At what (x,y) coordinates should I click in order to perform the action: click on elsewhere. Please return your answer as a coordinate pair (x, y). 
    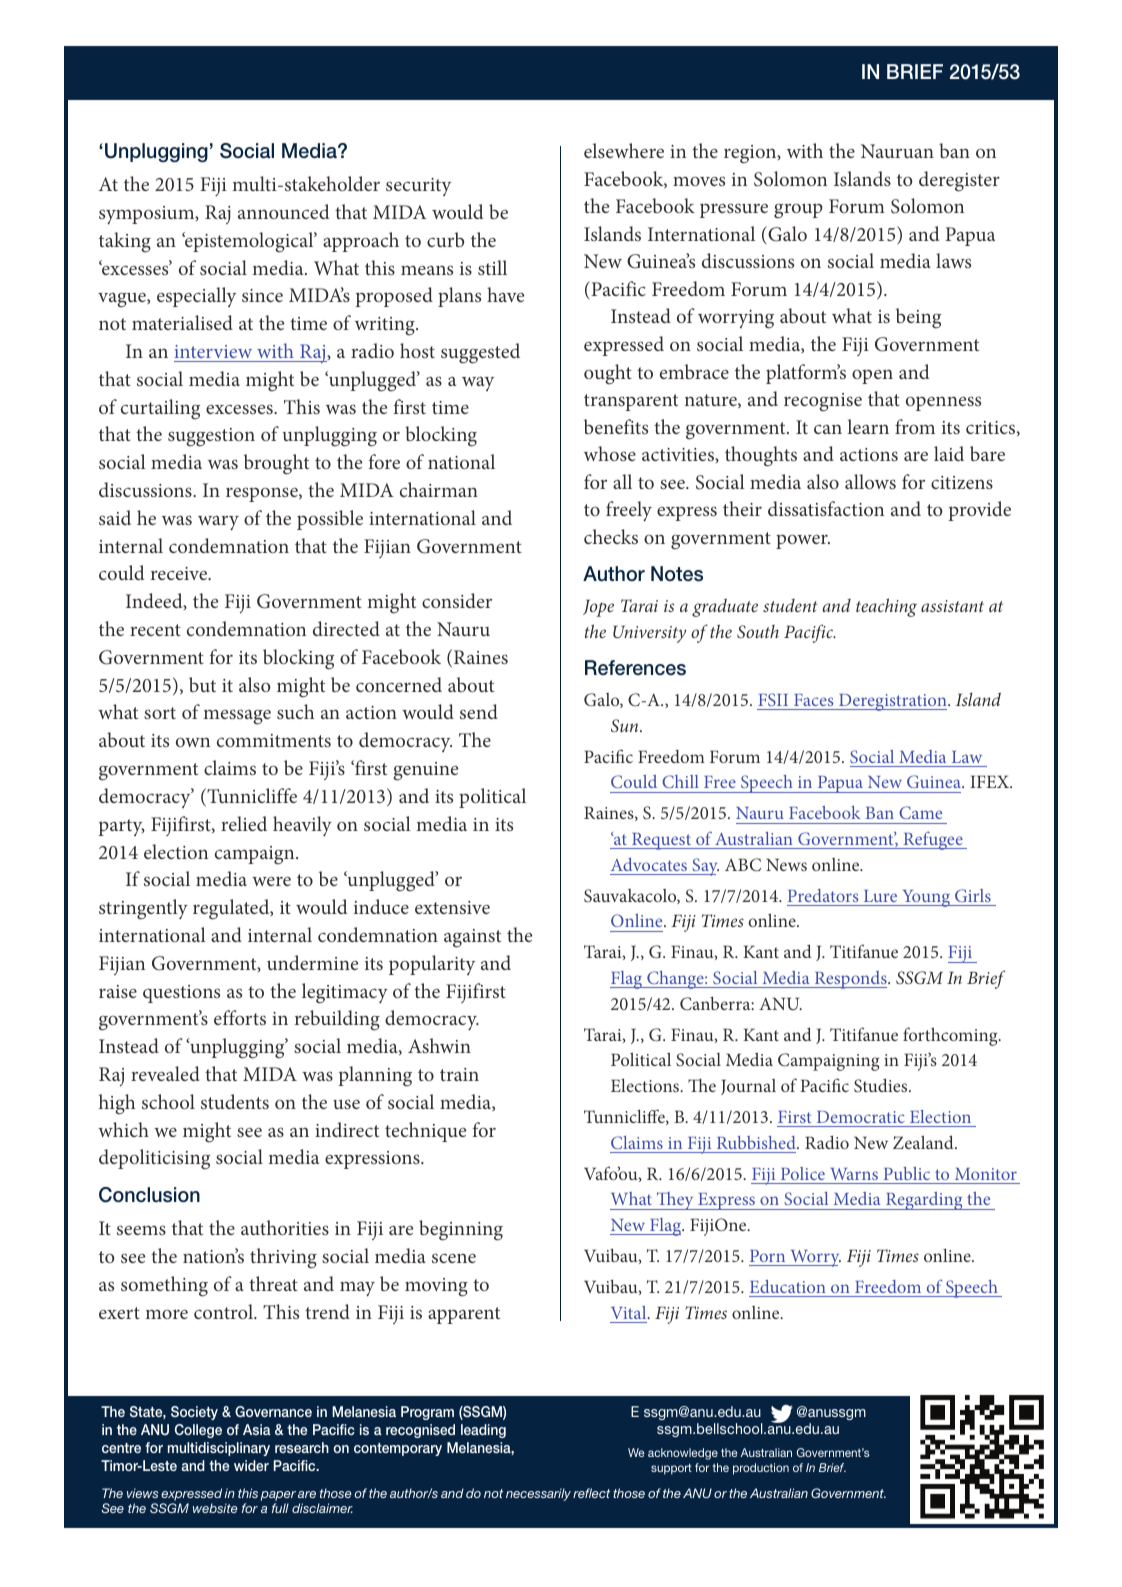
    Looking at the image, I should click on (624, 150).
